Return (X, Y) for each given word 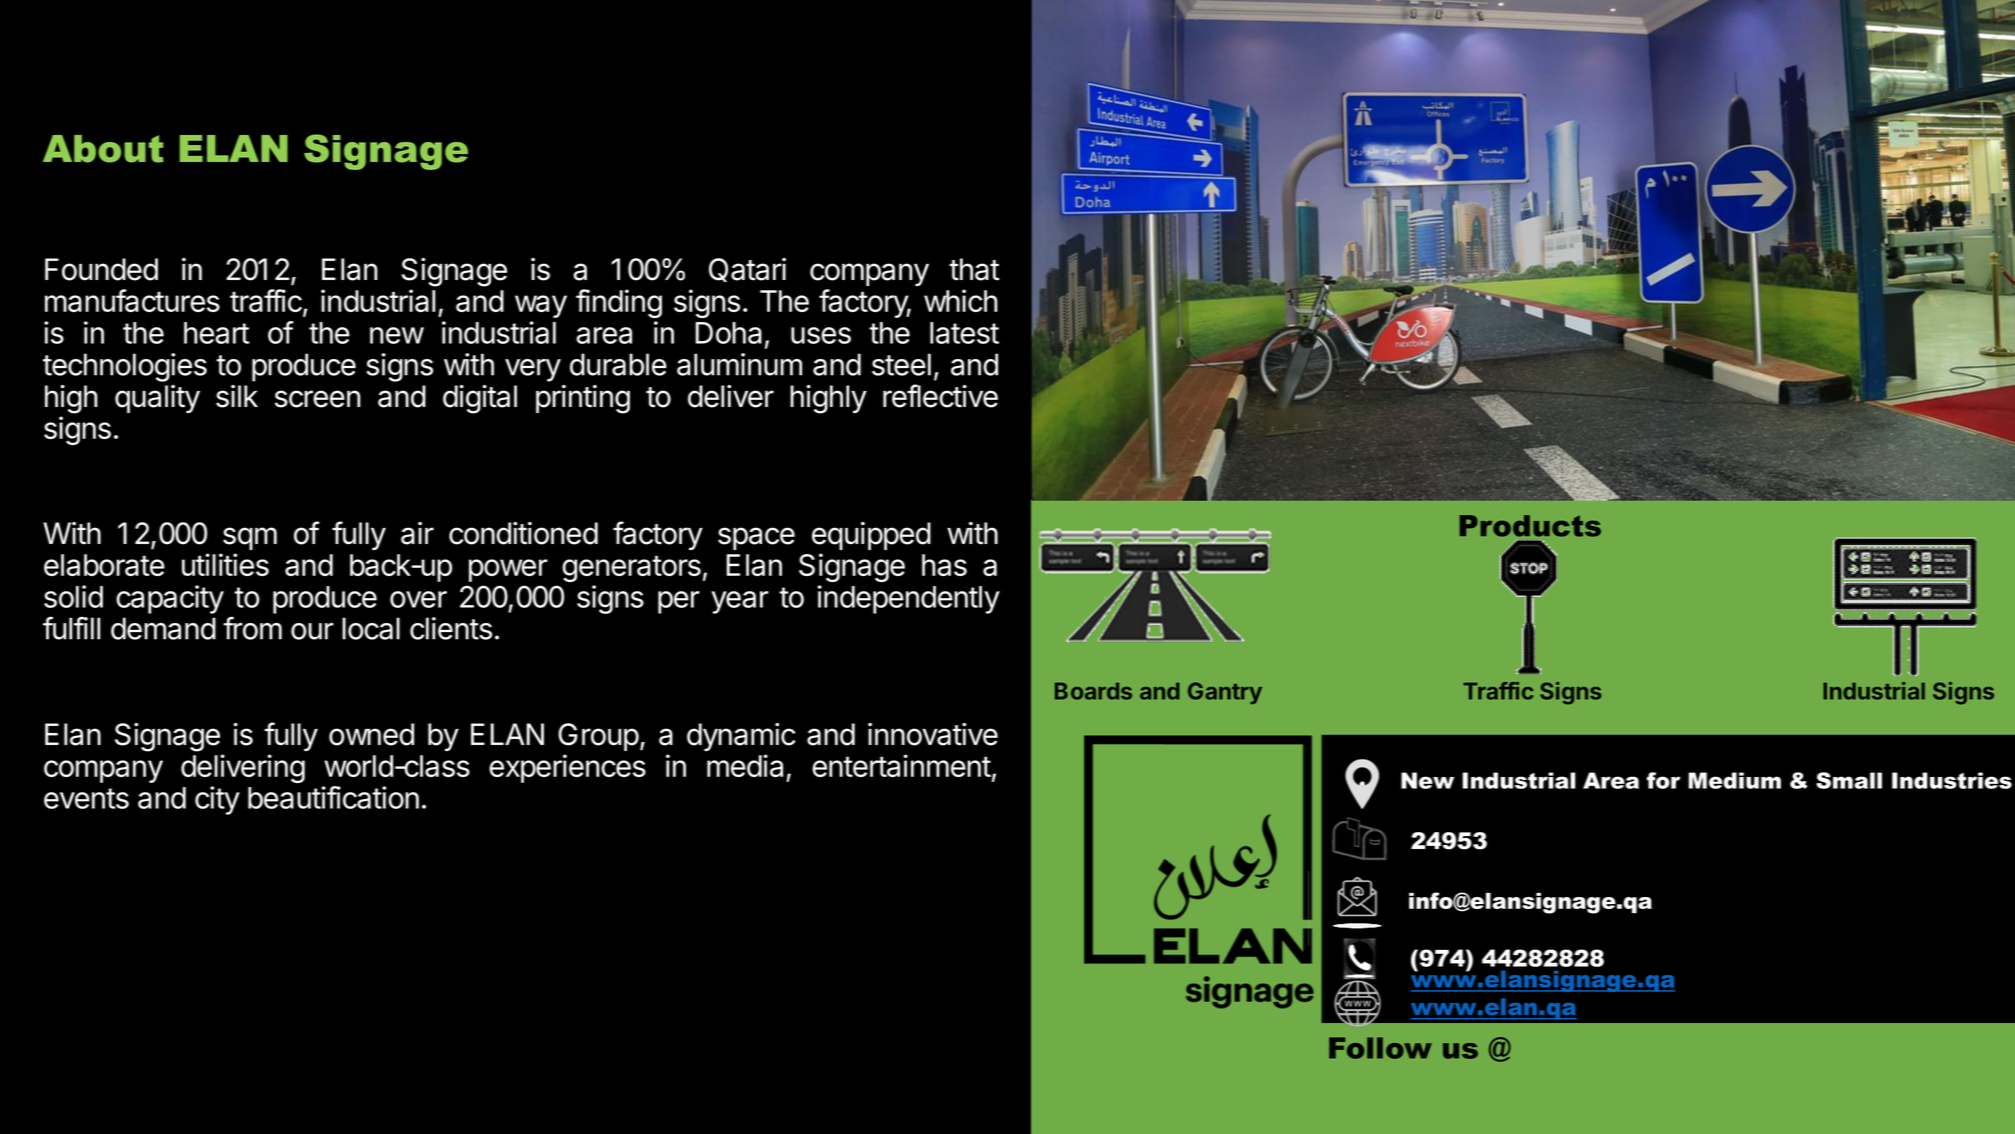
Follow (1380, 1048)
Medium (1734, 780)
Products (1530, 526)
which (960, 300)
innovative (933, 734)
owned (371, 734)
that (974, 269)
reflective (940, 396)
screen (317, 399)
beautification (333, 797)
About (103, 149)
